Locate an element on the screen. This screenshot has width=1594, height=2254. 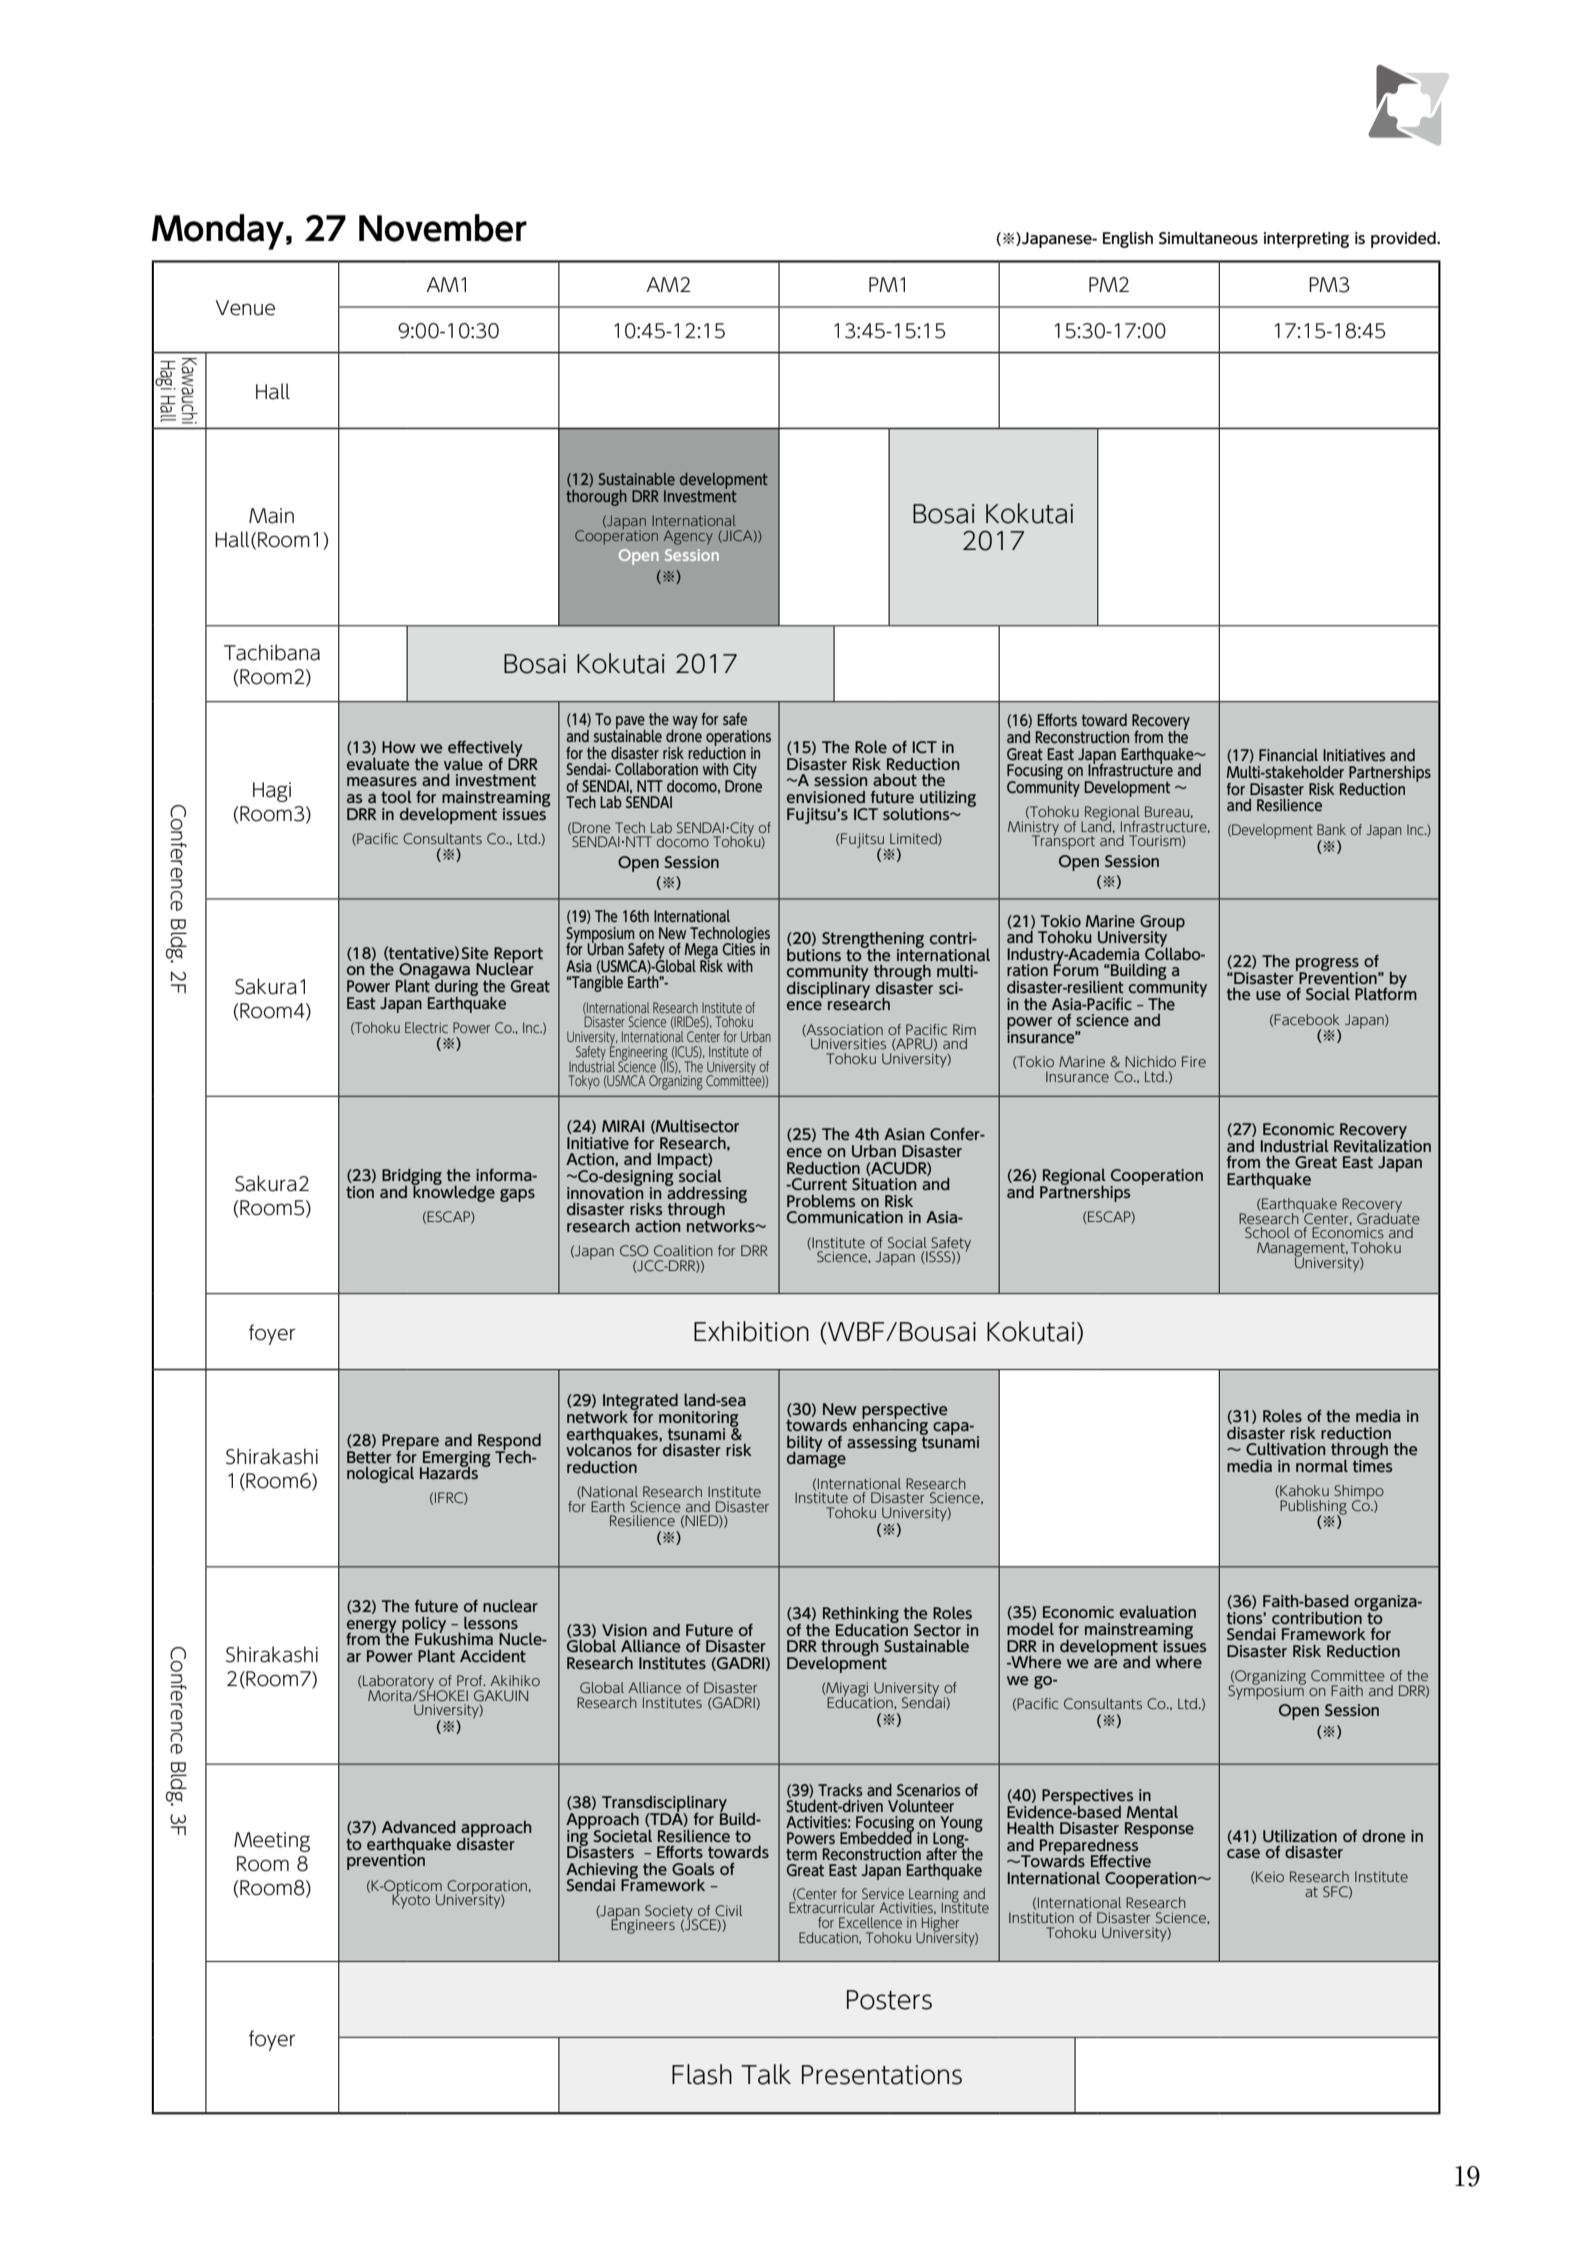
about is located at coordinates (895, 780).
